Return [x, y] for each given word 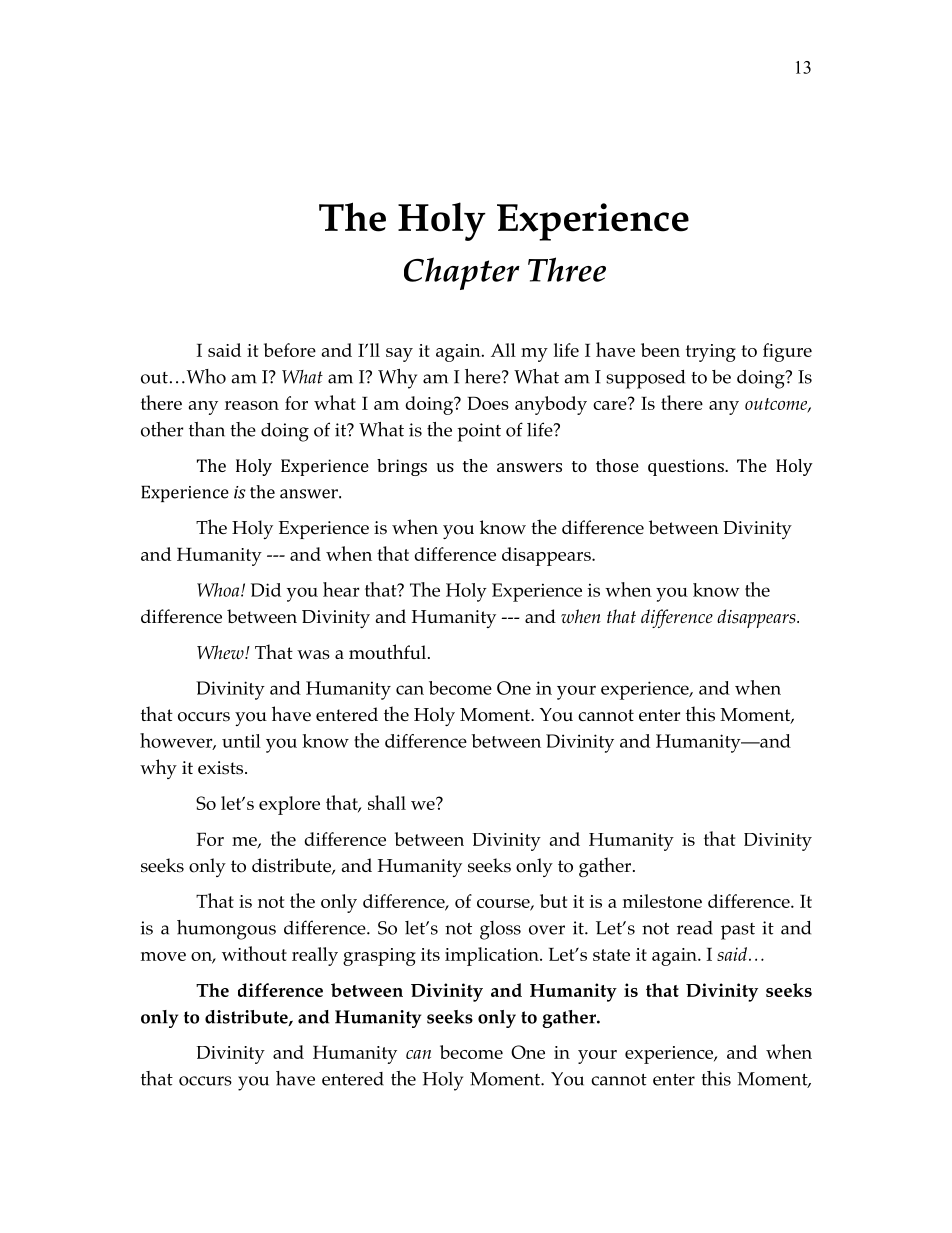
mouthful [387, 652]
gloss [500, 930]
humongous [226, 930]
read [695, 928]
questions [687, 467]
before [290, 350]
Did [266, 590]
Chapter [462, 273]
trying [711, 353]
